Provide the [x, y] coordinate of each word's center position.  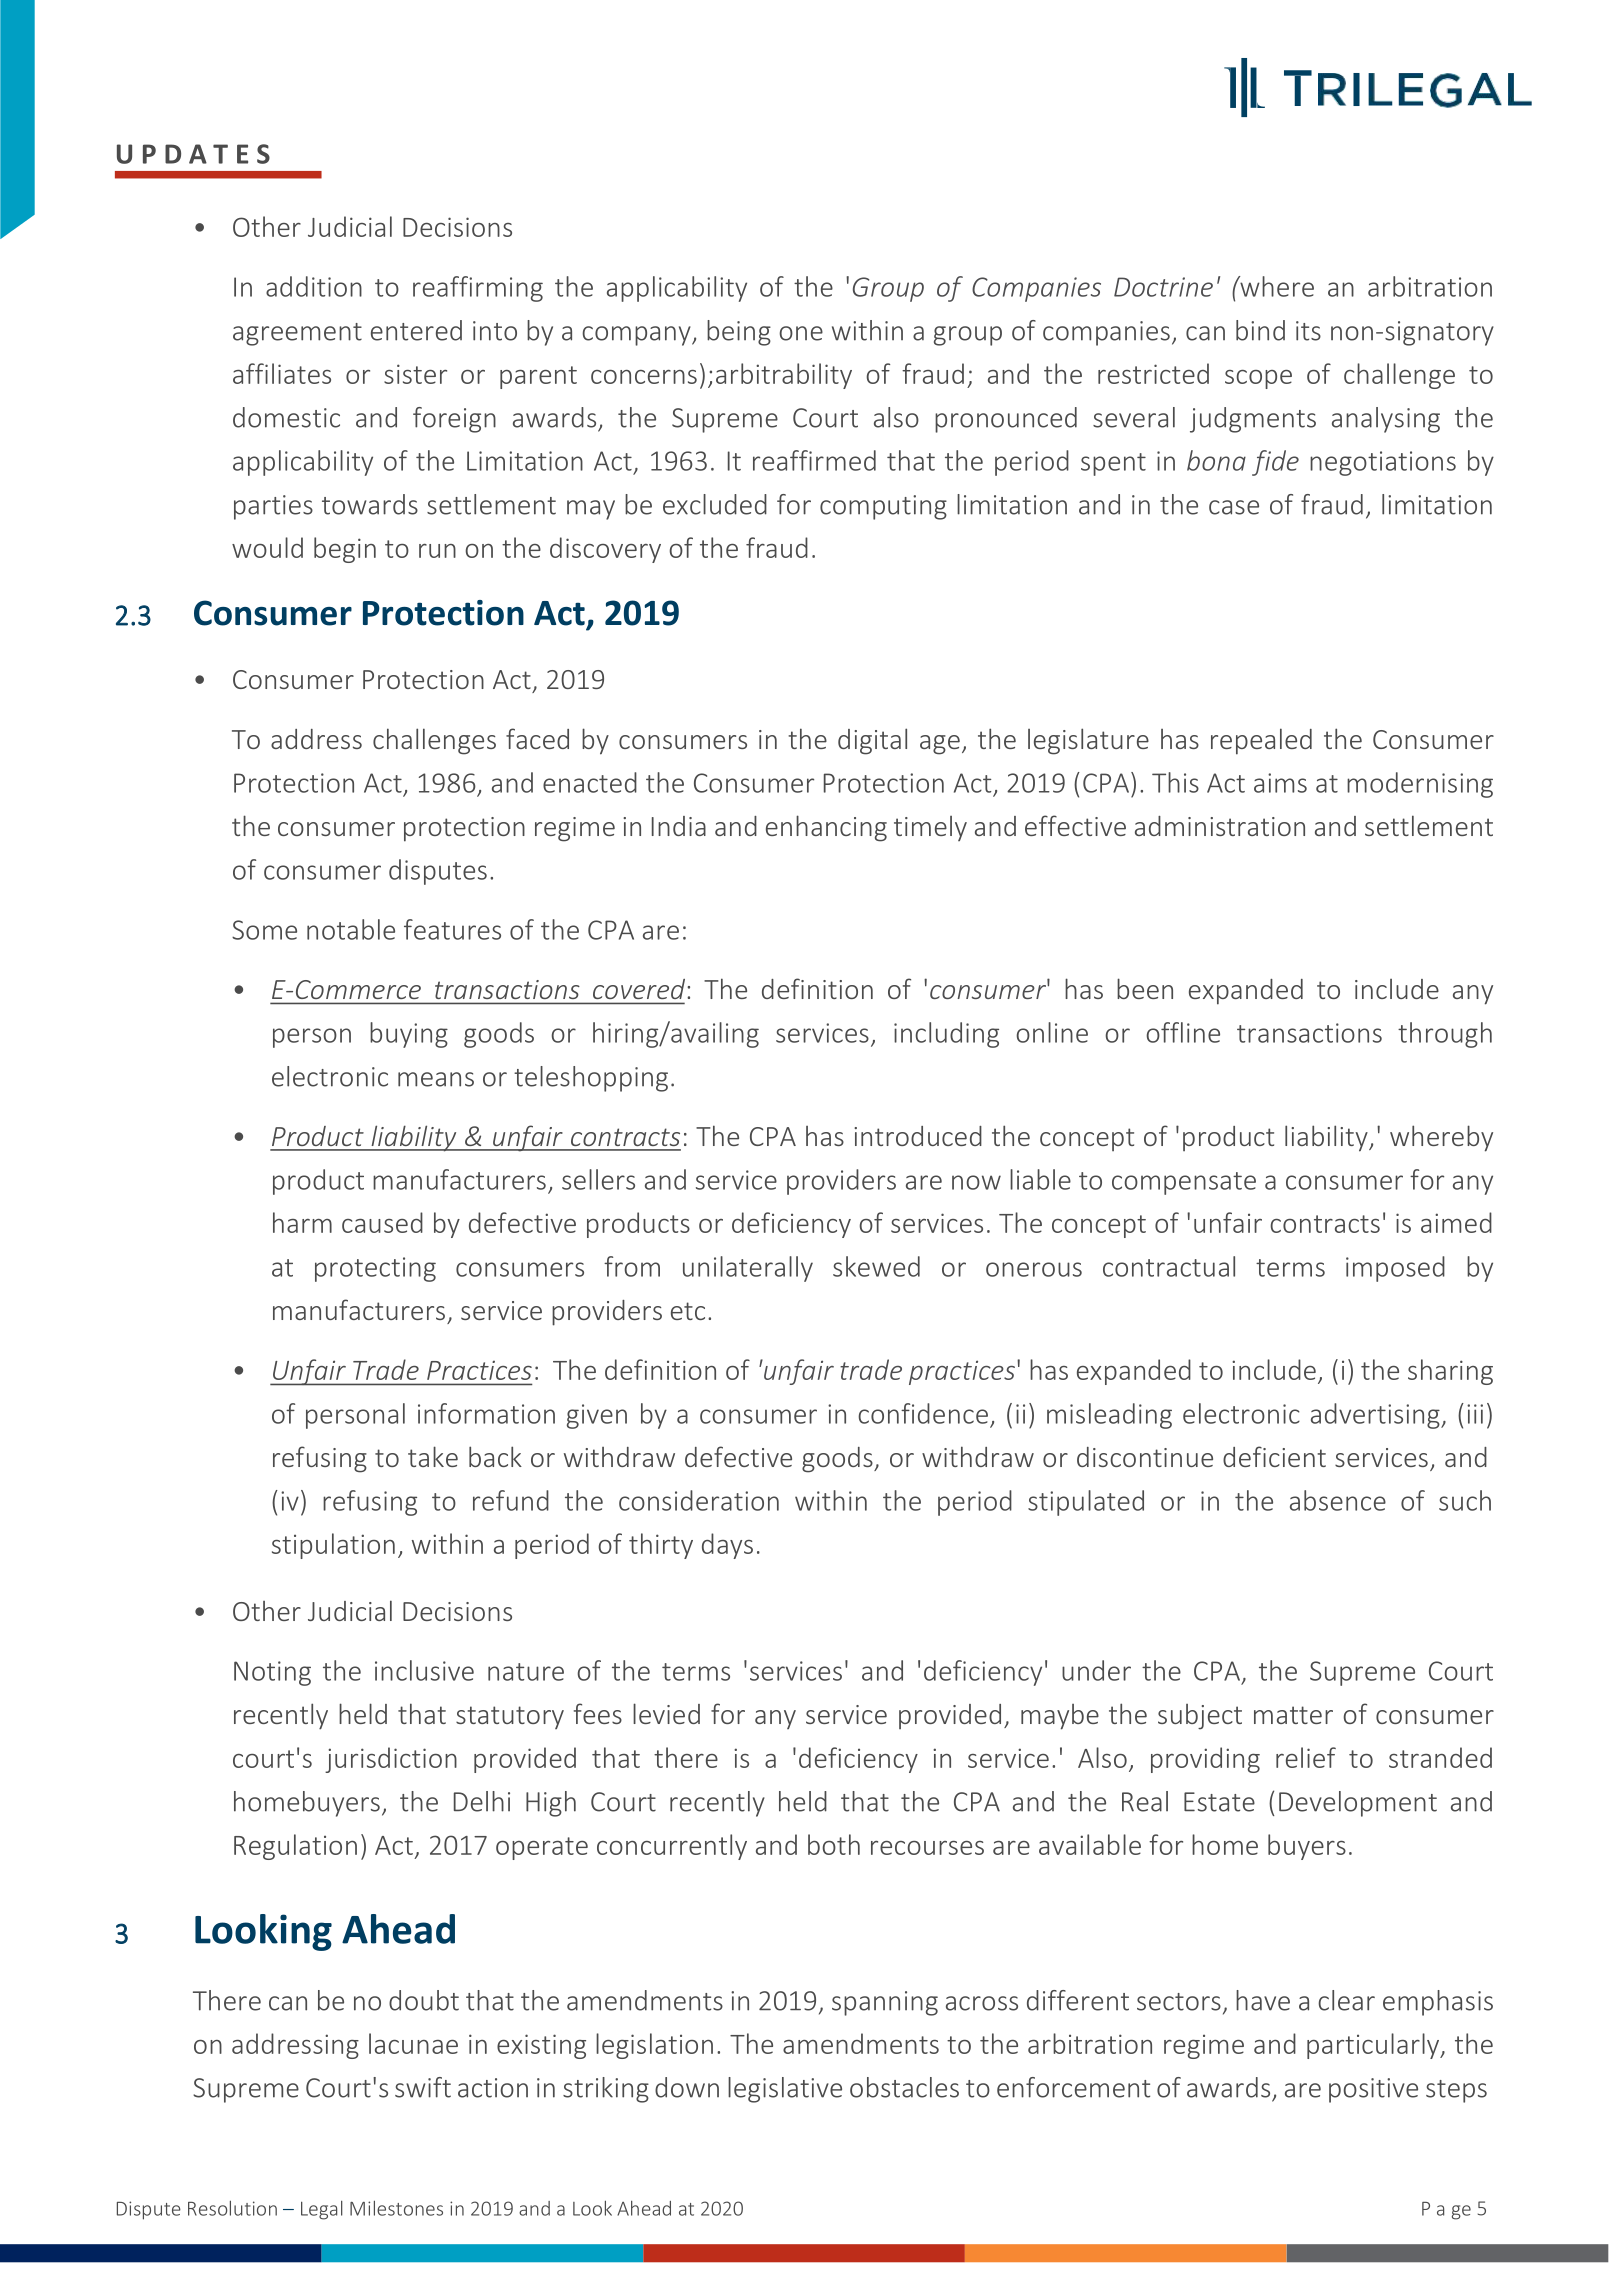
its [1308, 331]
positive [1373, 2090]
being [739, 333]
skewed [876, 1266]
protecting [375, 1269]
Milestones [396, 2208]
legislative [785, 2090]
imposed [1395, 1269]
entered [416, 330]
